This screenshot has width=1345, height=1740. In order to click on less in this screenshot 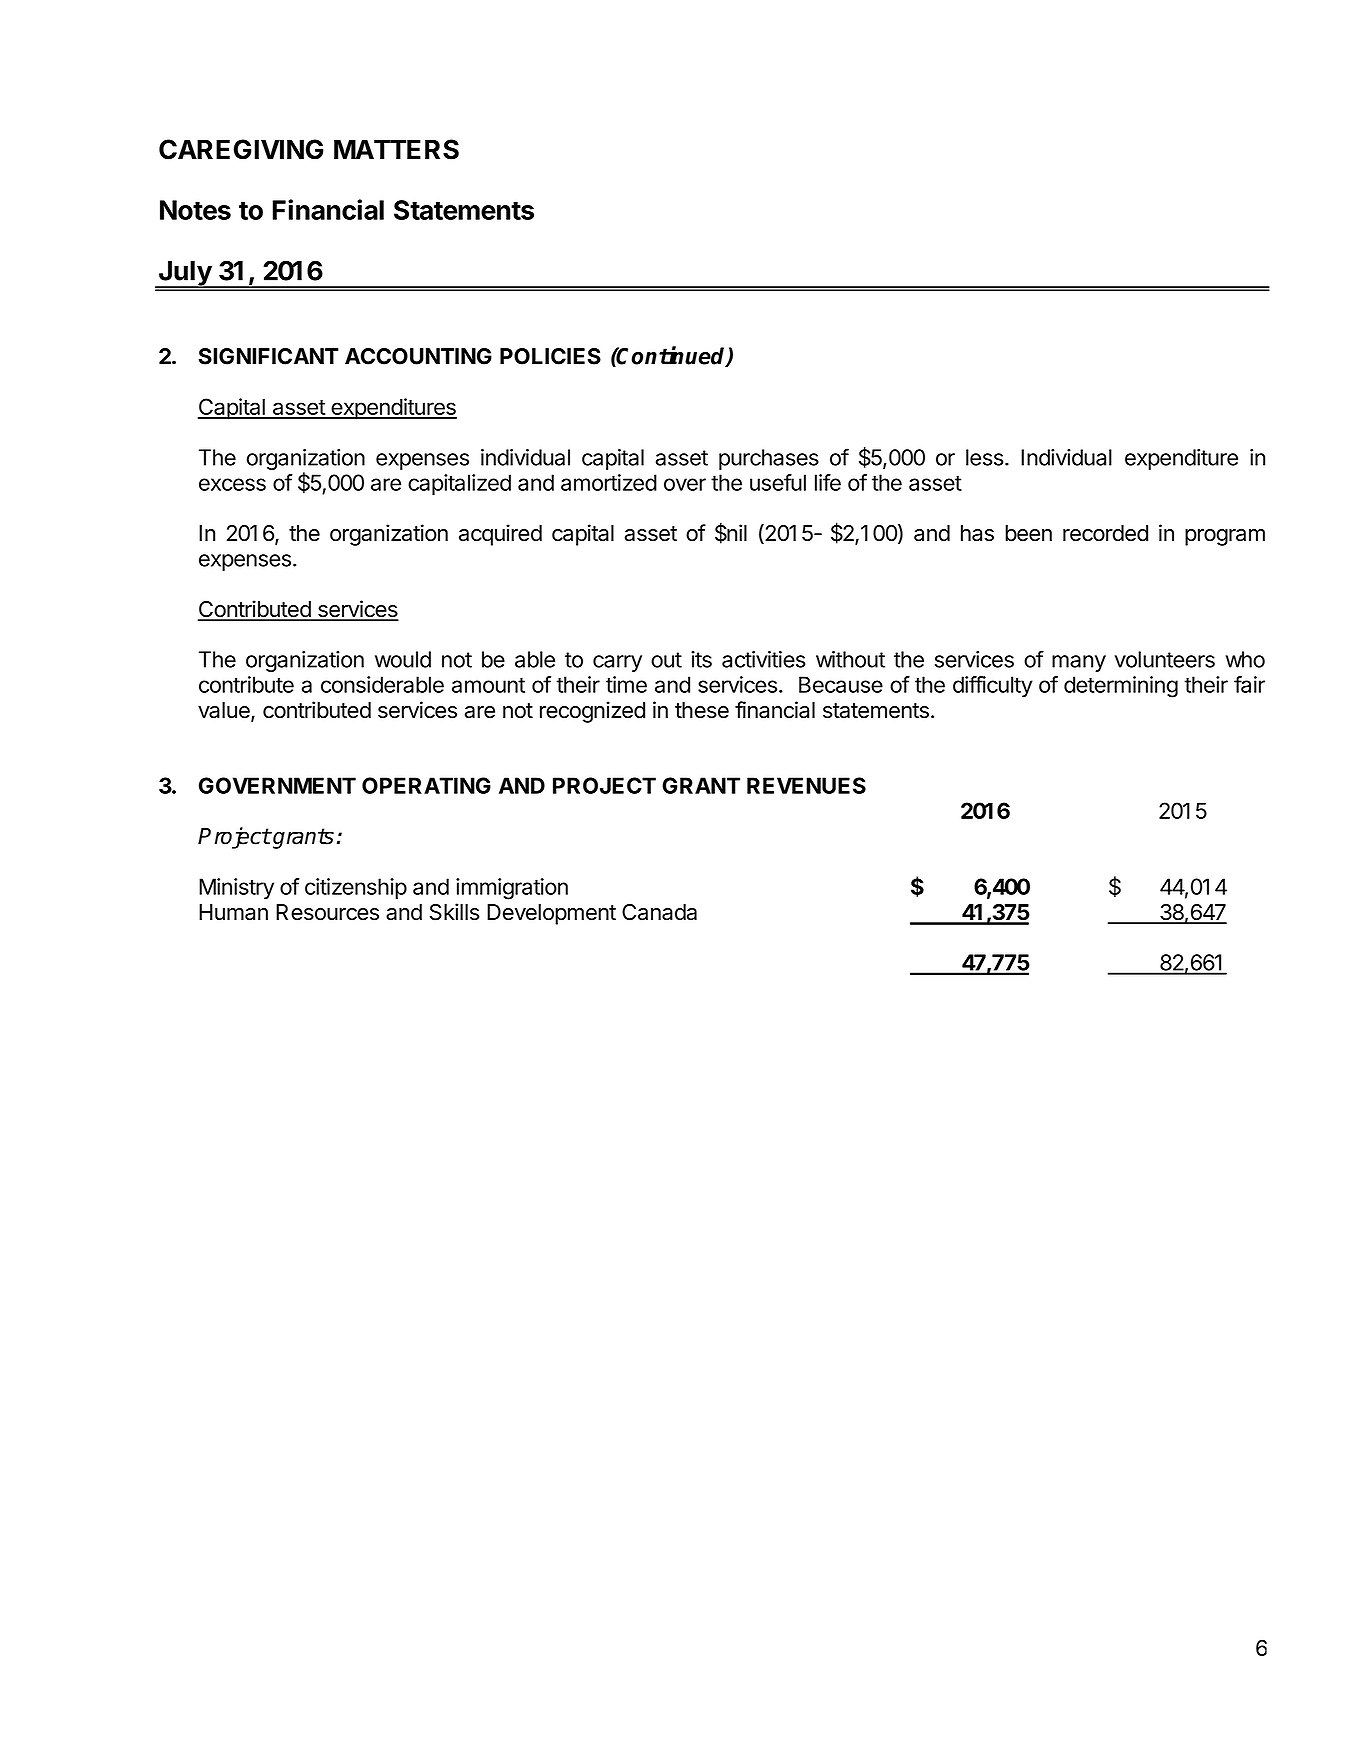, I will do `click(984, 457)`.
